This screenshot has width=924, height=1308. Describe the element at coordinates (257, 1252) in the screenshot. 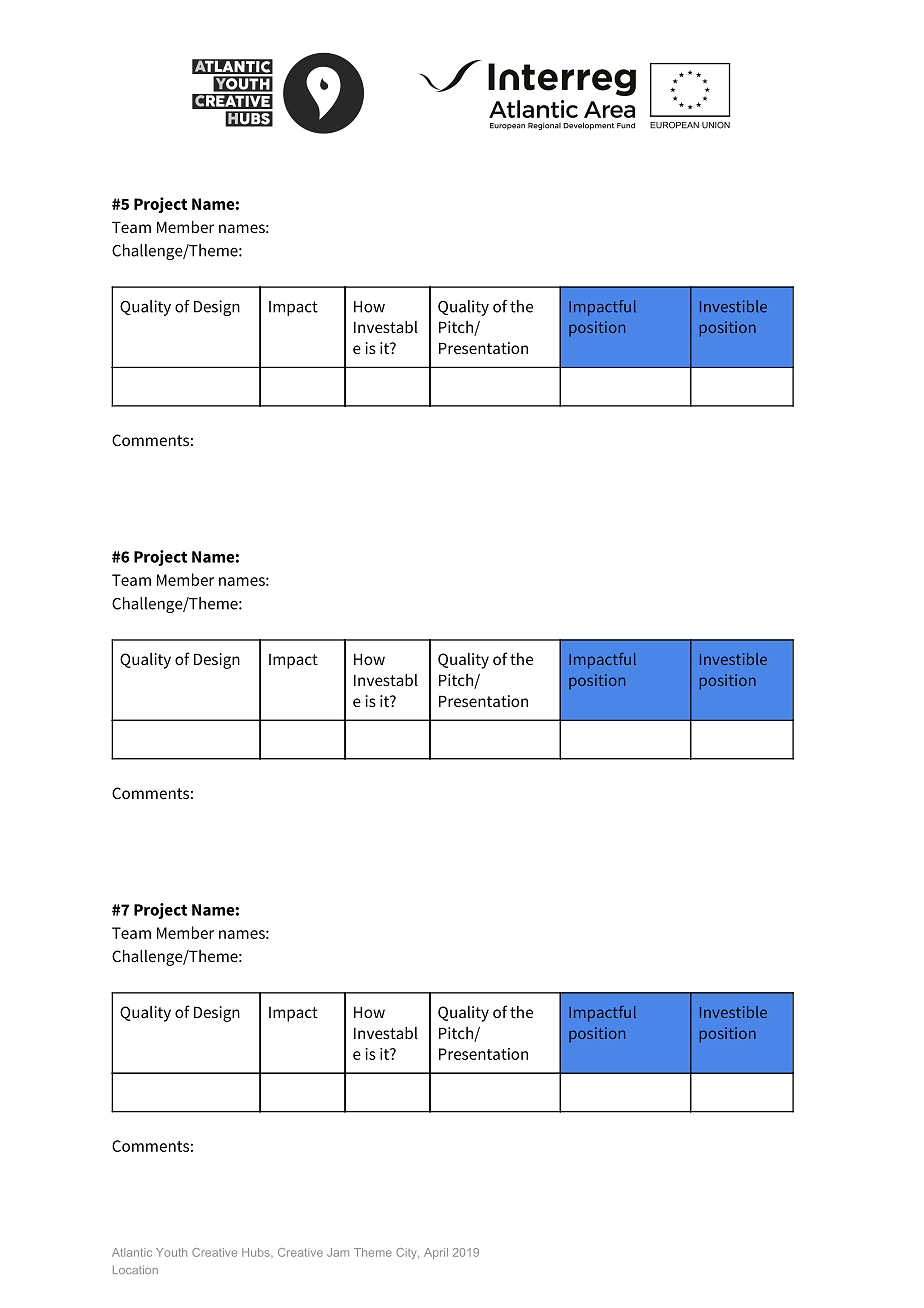

I see `Hubs` at that location.
